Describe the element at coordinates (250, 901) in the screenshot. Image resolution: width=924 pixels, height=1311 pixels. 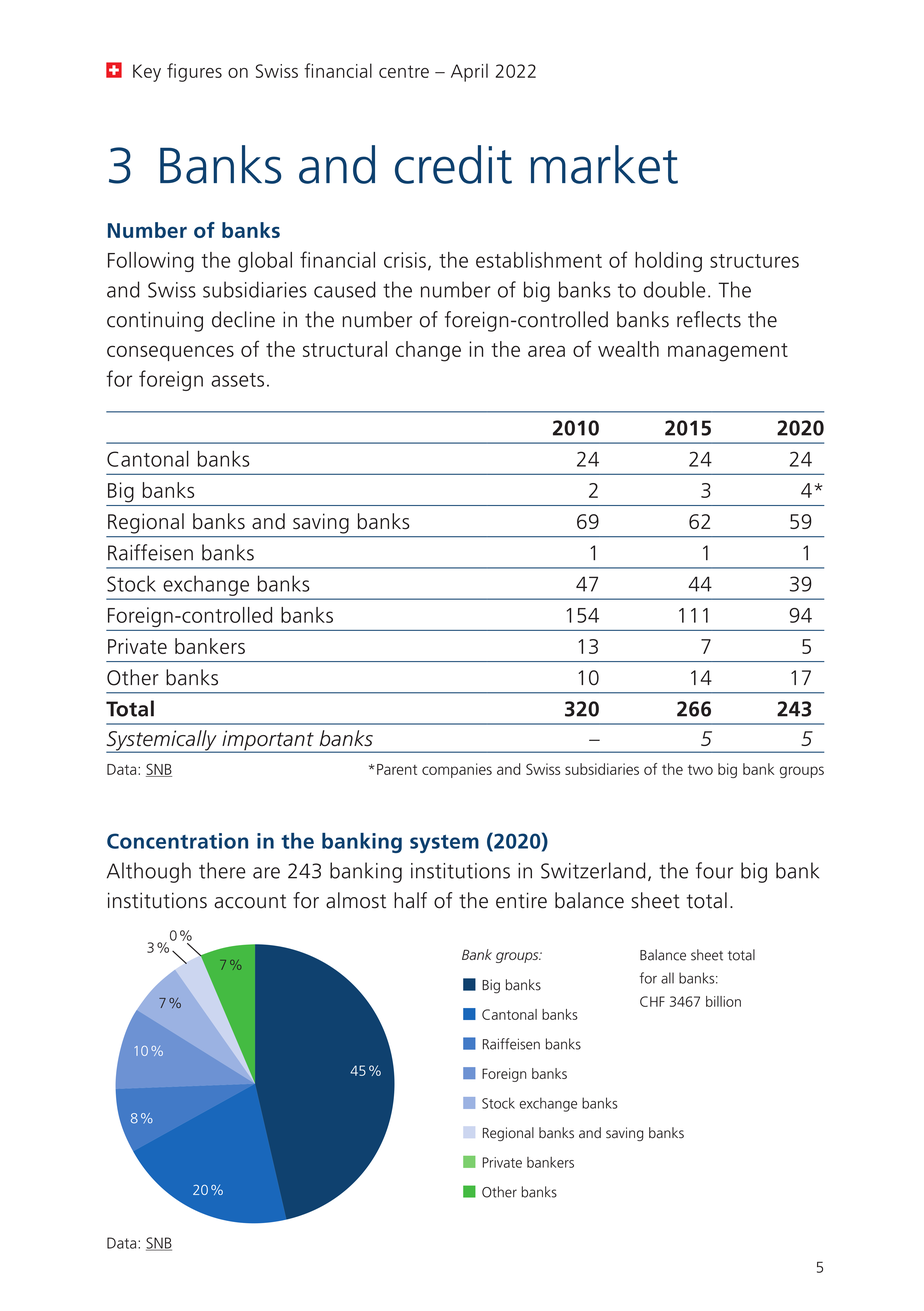
I see `account` at that location.
